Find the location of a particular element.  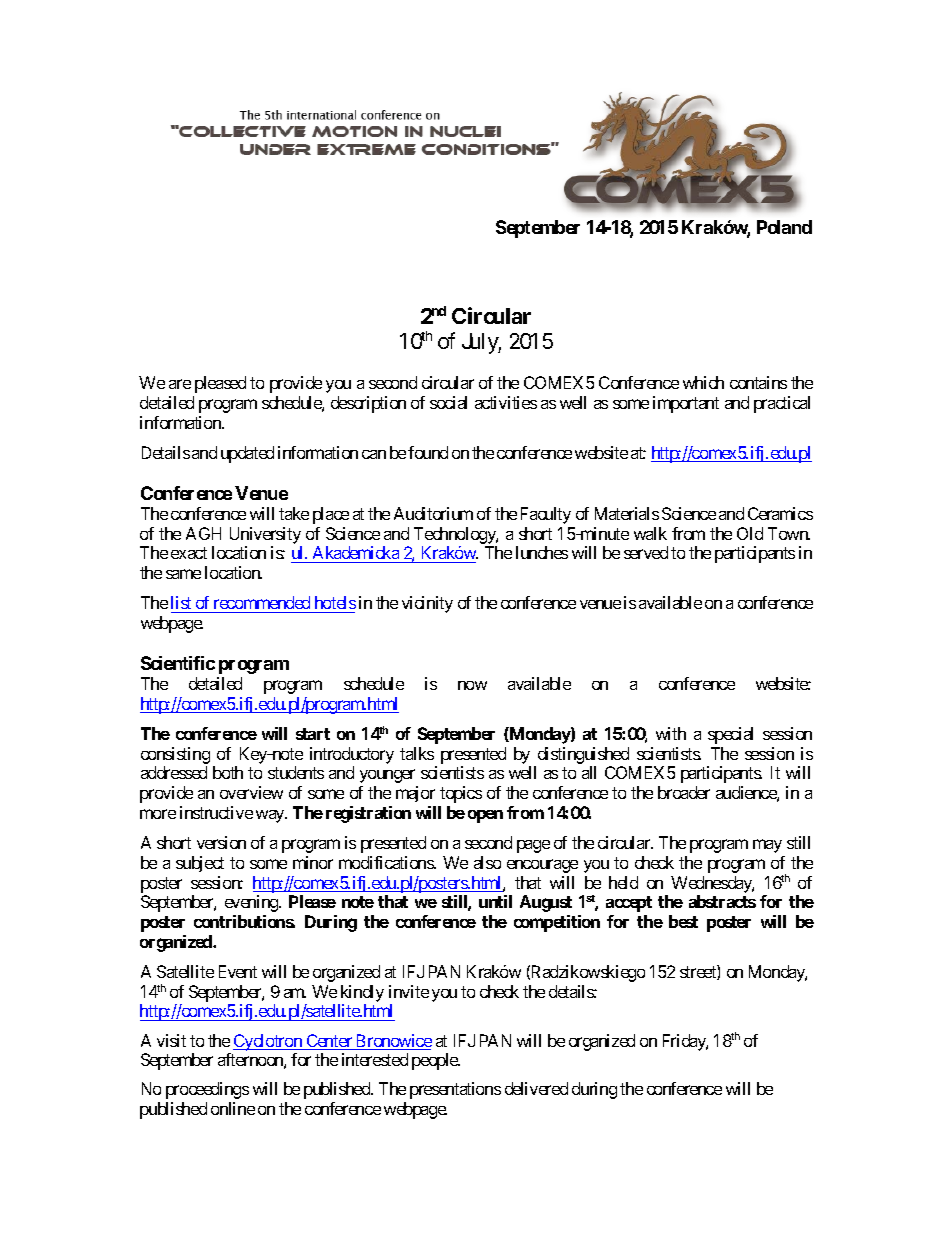

Poland is located at coordinates (784, 227).
